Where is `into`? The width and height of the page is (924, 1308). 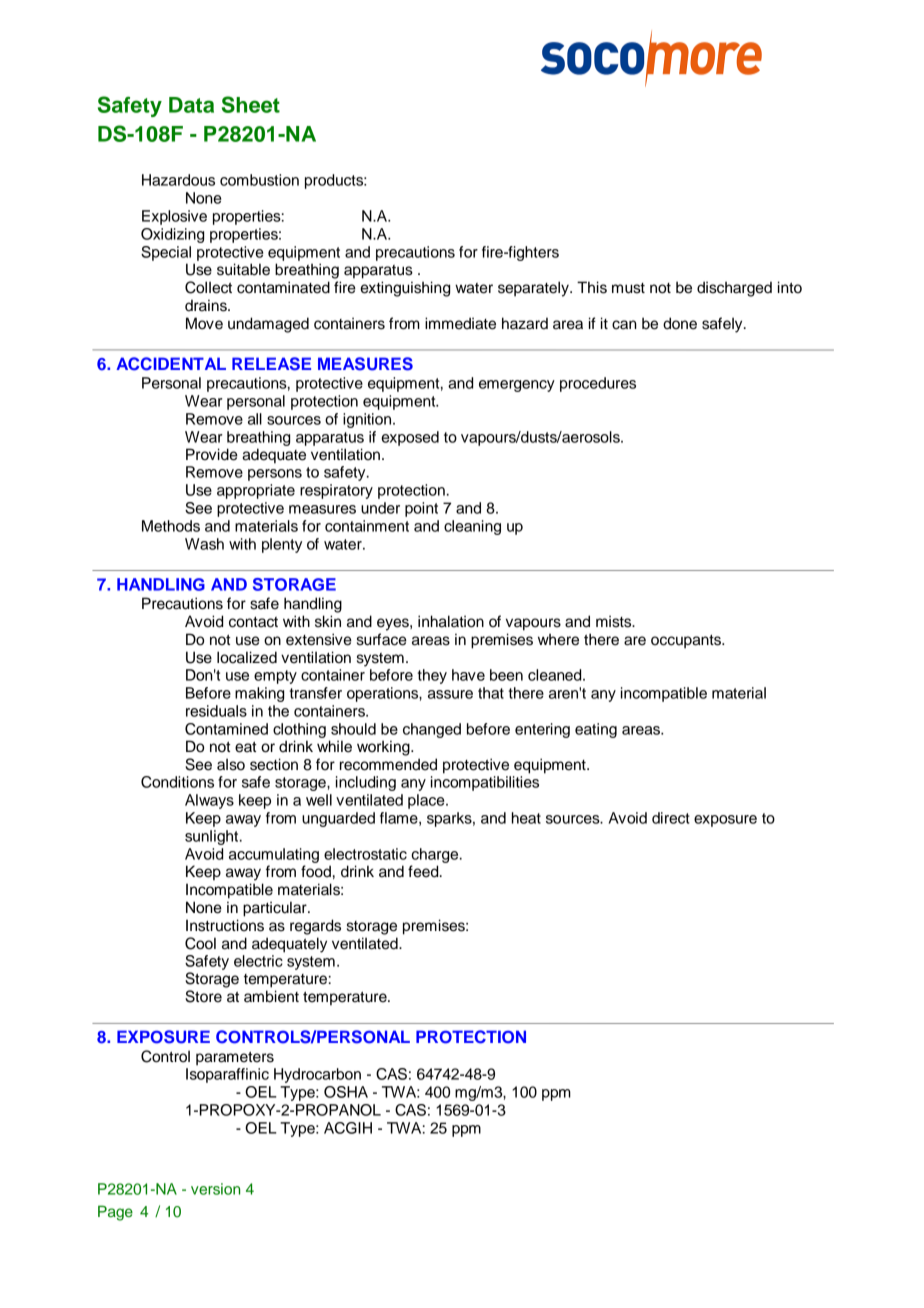
into is located at coordinates (790, 287).
